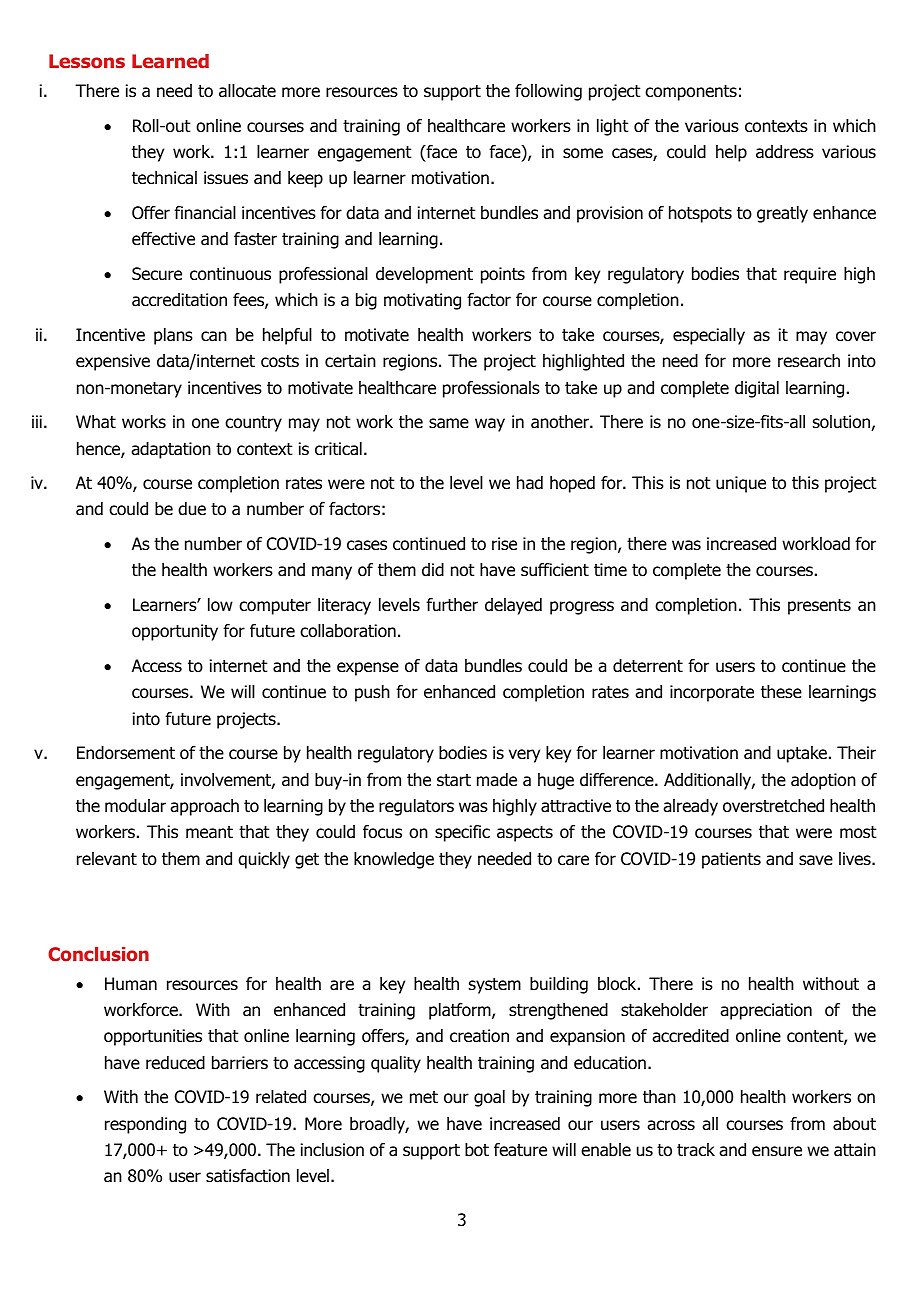  I want to click on modular, so click(135, 806).
